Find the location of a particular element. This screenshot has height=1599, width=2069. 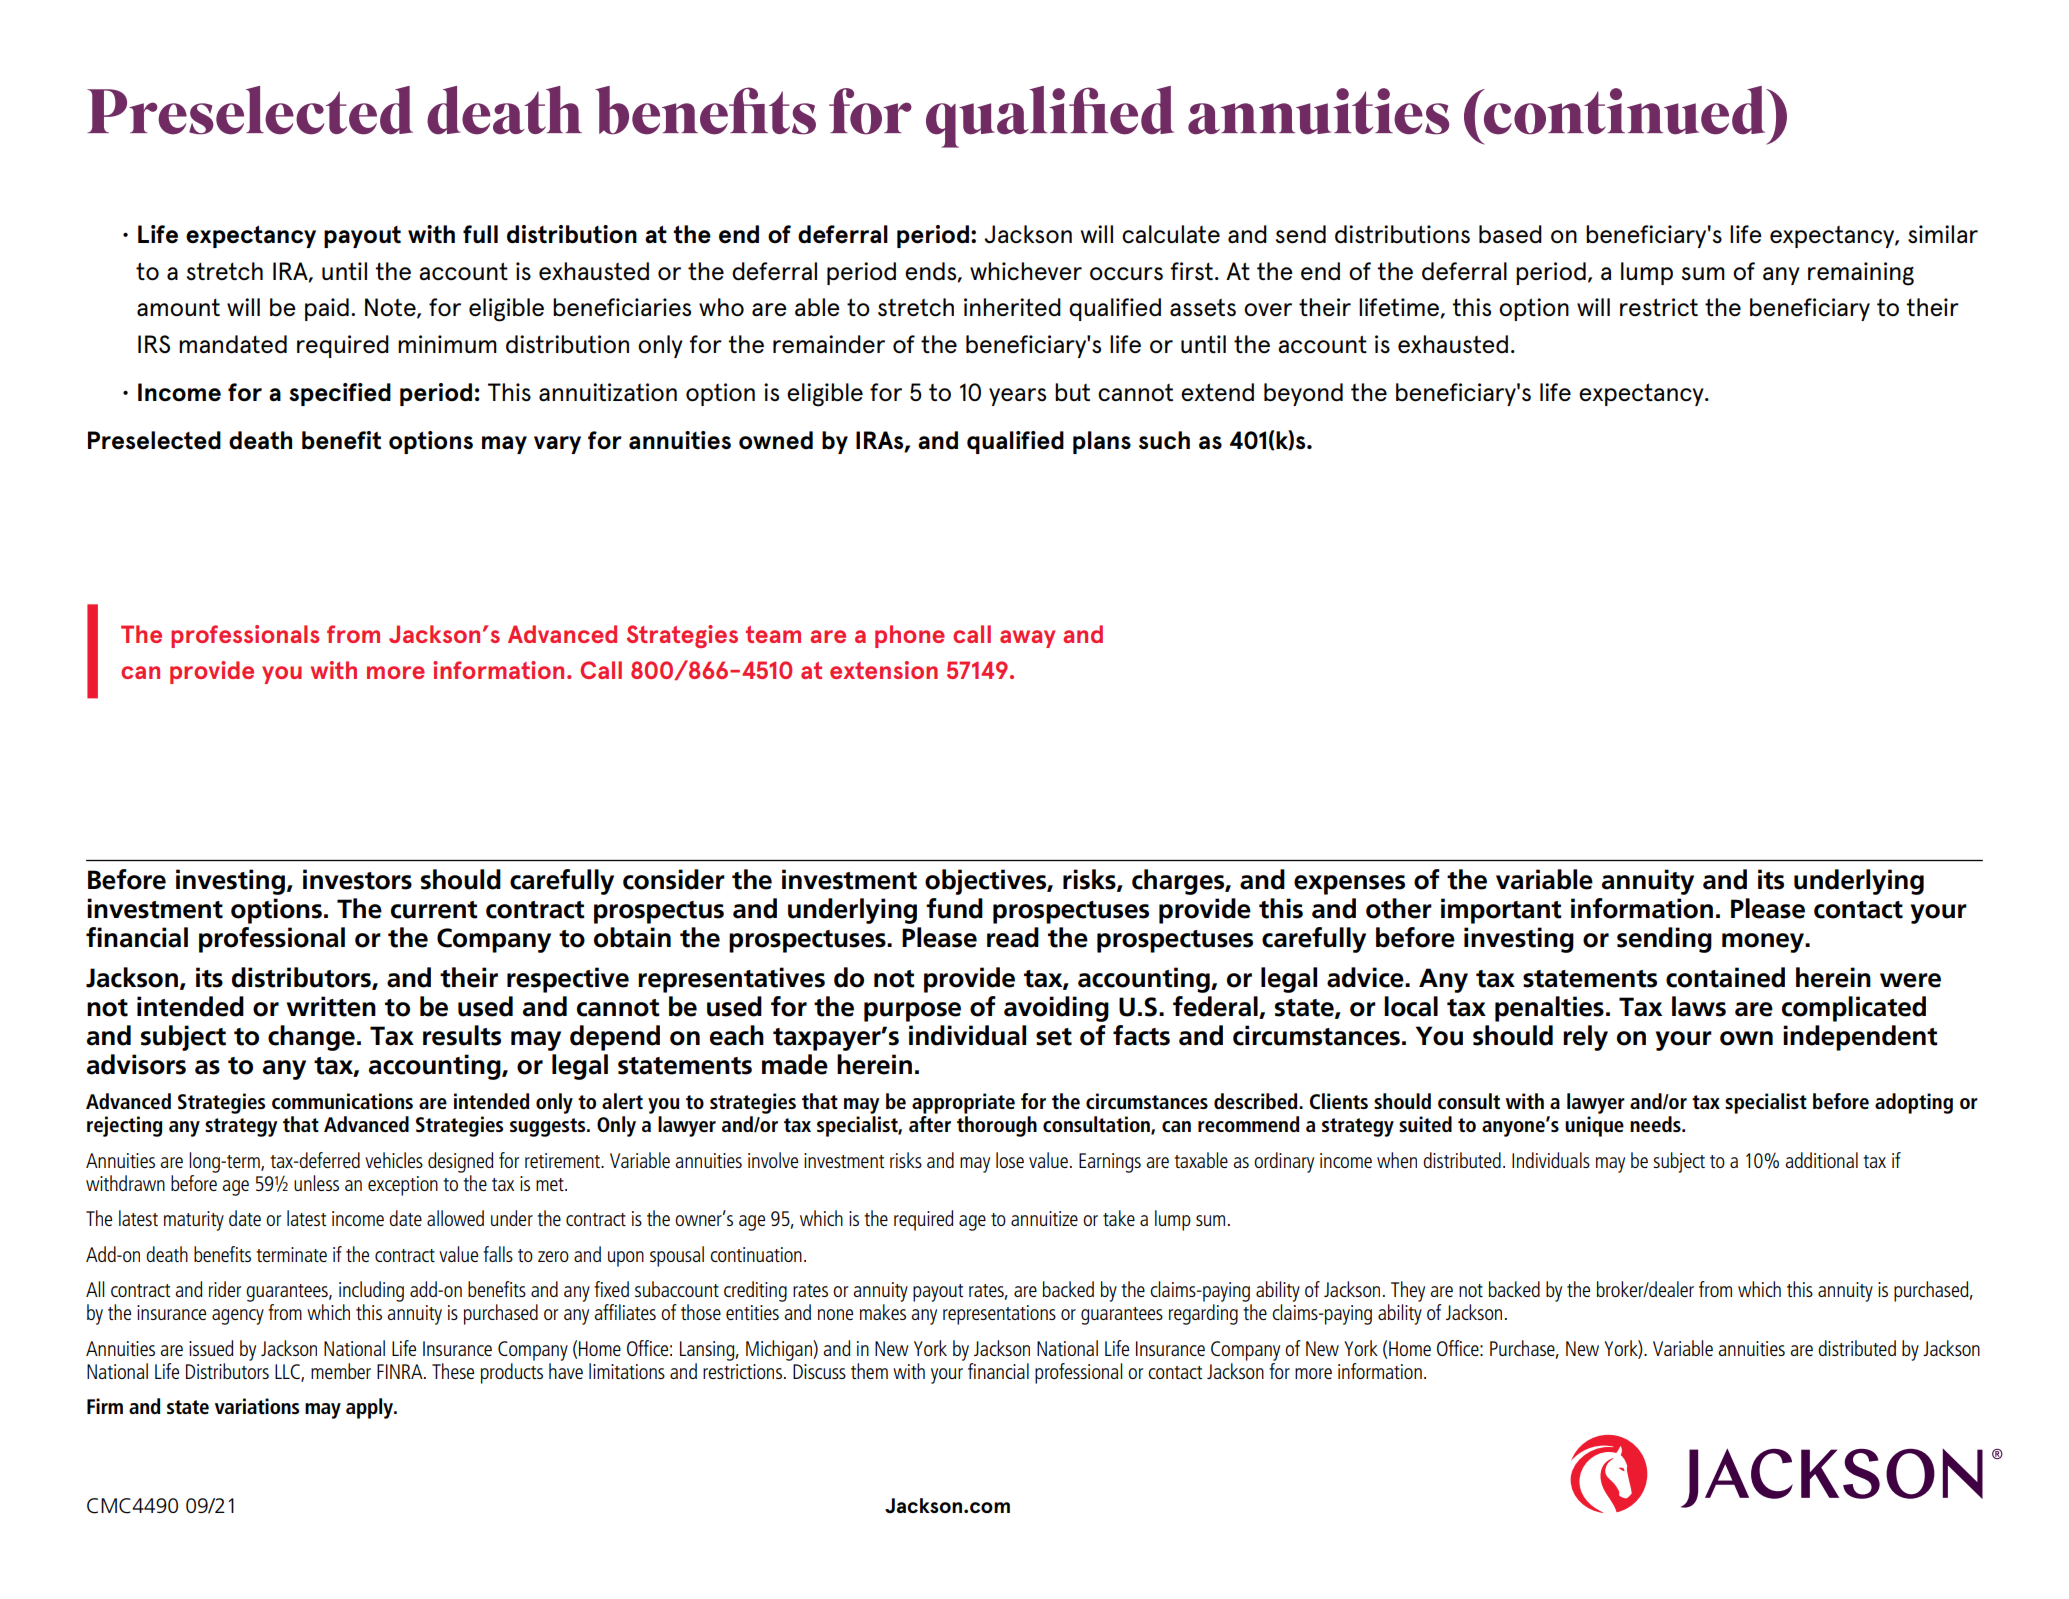

investors is located at coordinates (357, 879).
